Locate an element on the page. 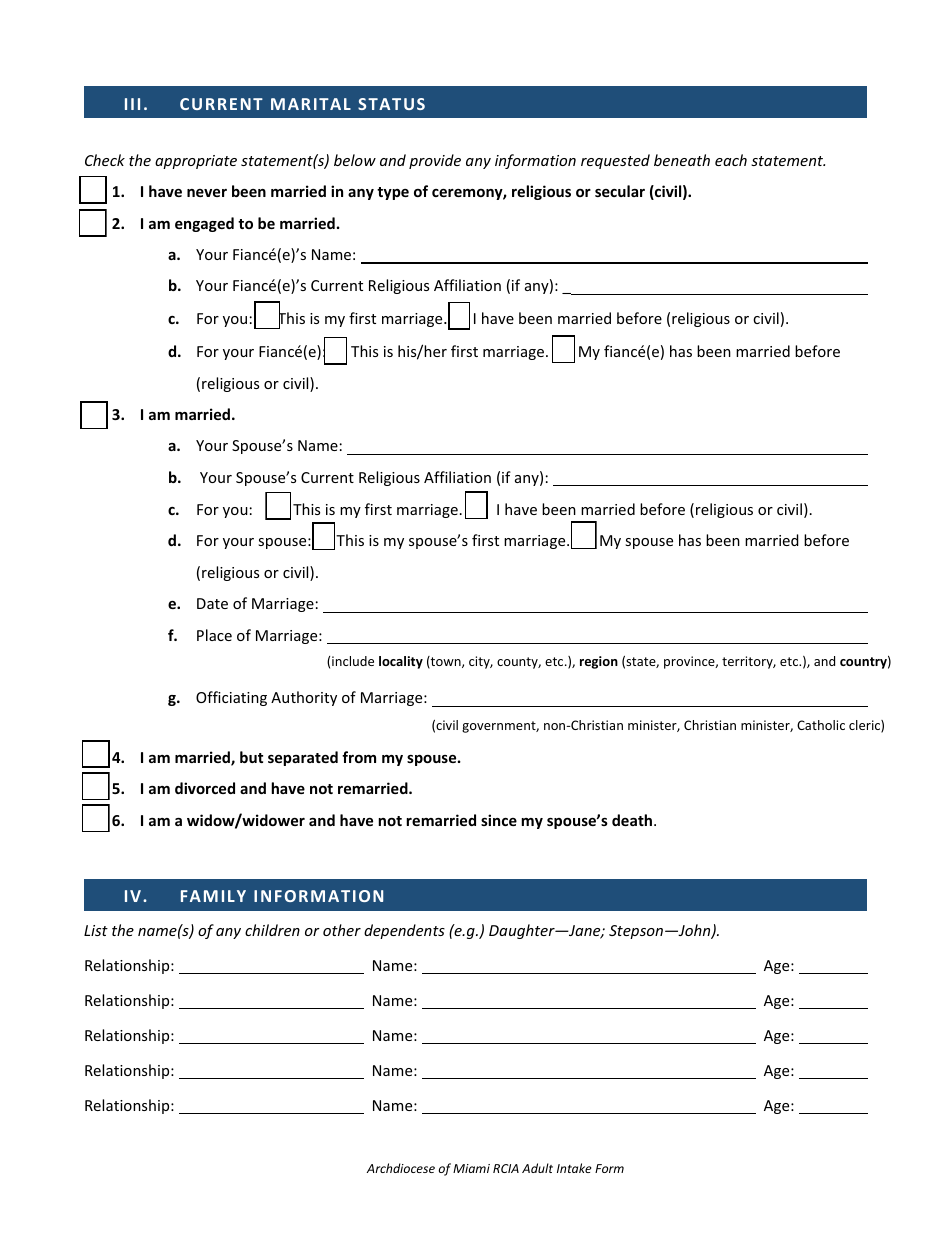  locality is located at coordinates (401, 662).
